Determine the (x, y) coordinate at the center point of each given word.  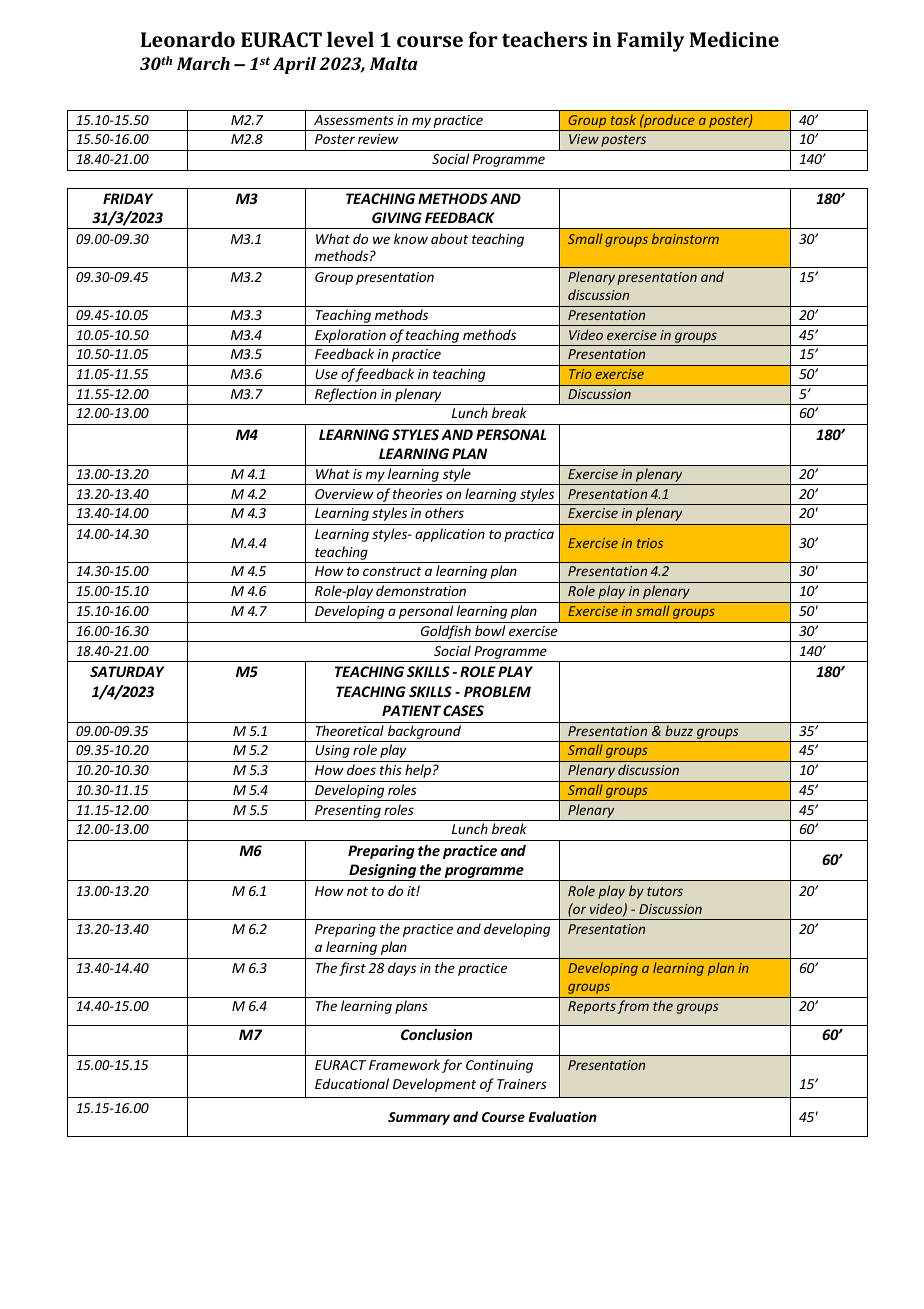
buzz (679, 730)
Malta (394, 63)
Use (326, 374)
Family (651, 41)
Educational (352, 1083)
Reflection (346, 396)
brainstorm (685, 238)
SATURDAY (127, 671)
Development (434, 1085)
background (424, 733)
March (203, 63)
